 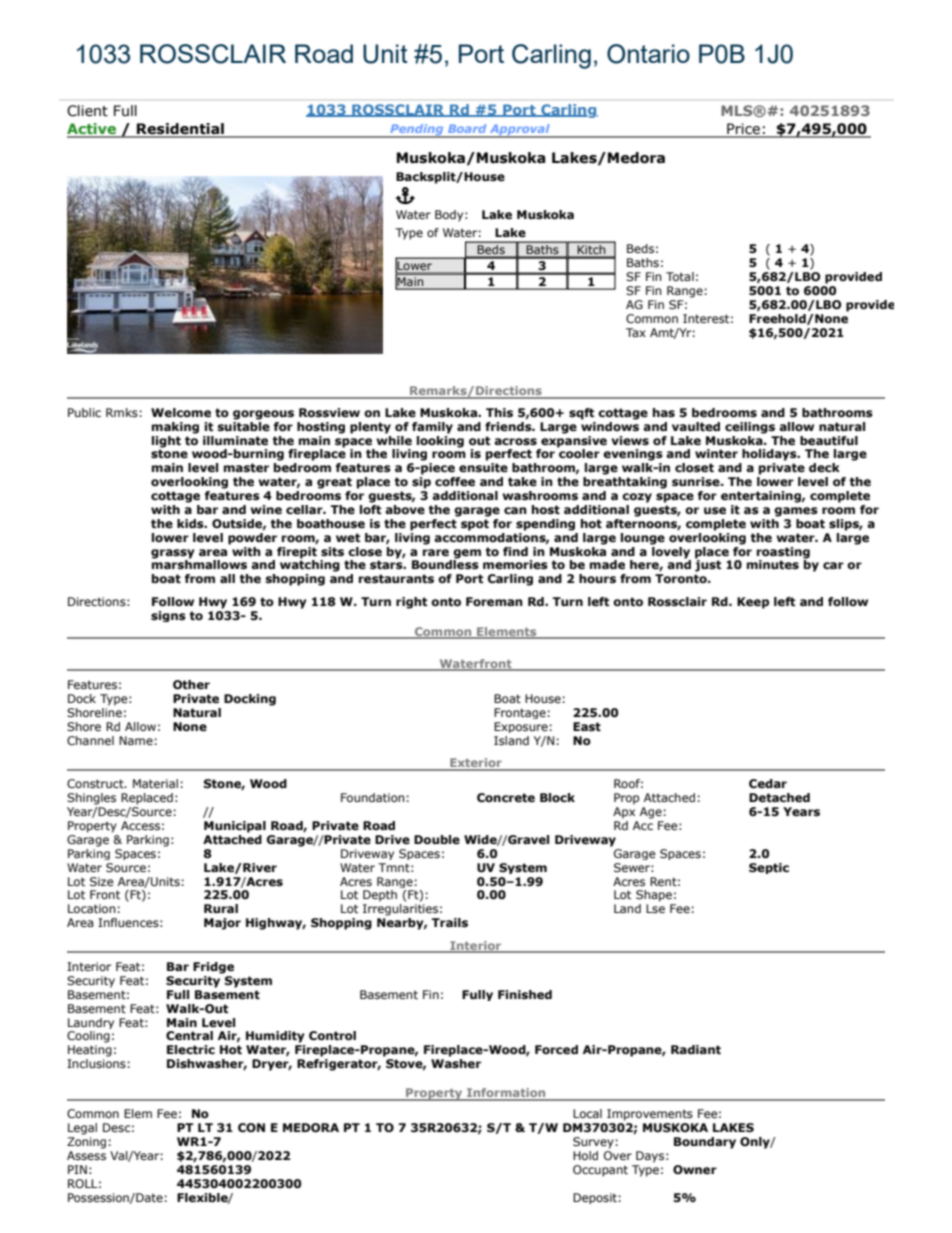 What do you see at coordinates (648, 54) in the screenshot?
I see `Ontario` at bounding box center [648, 54].
